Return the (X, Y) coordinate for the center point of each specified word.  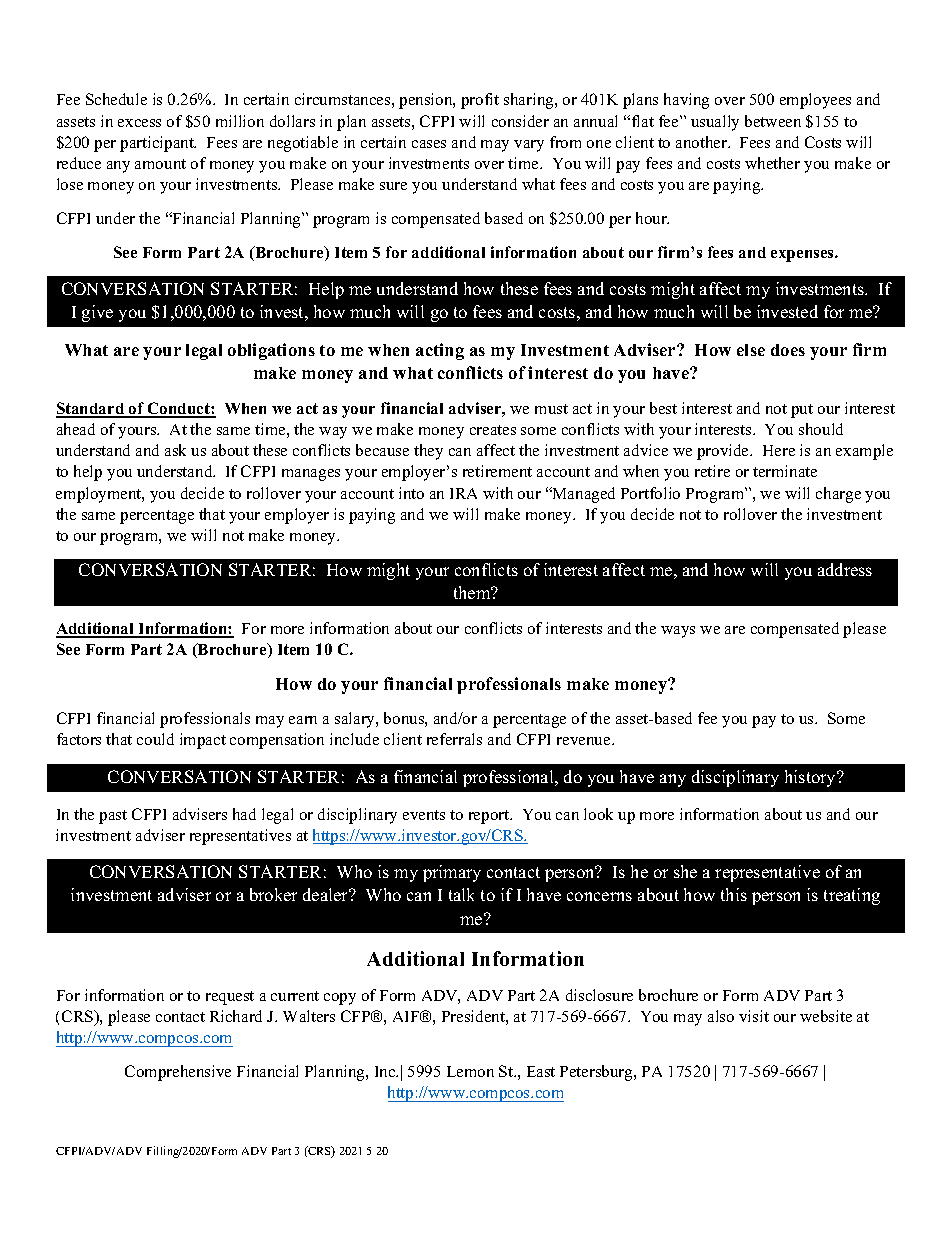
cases (429, 144)
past (113, 817)
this (734, 894)
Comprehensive (178, 1073)
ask (175, 450)
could (155, 739)
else (751, 350)
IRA (463, 493)
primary (452, 873)
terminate (785, 471)
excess (139, 123)
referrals (454, 739)
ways (678, 632)
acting (440, 351)
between (773, 121)
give (97, 313)
